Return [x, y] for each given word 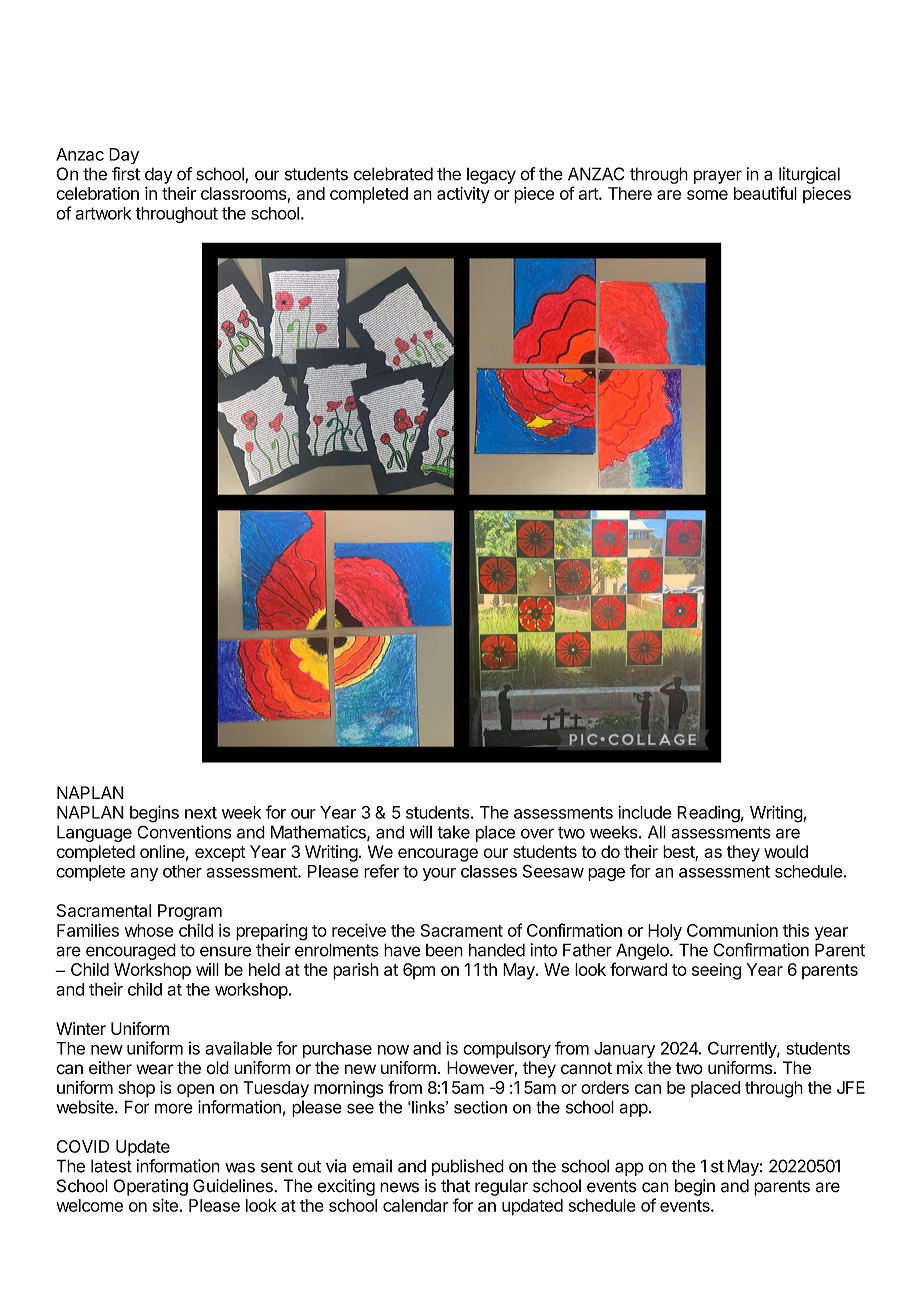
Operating [151, 1187]
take [453, 832]
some [707, 195]
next [201, 813]
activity [463, 195]
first [126, 174]
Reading [708, 814]
